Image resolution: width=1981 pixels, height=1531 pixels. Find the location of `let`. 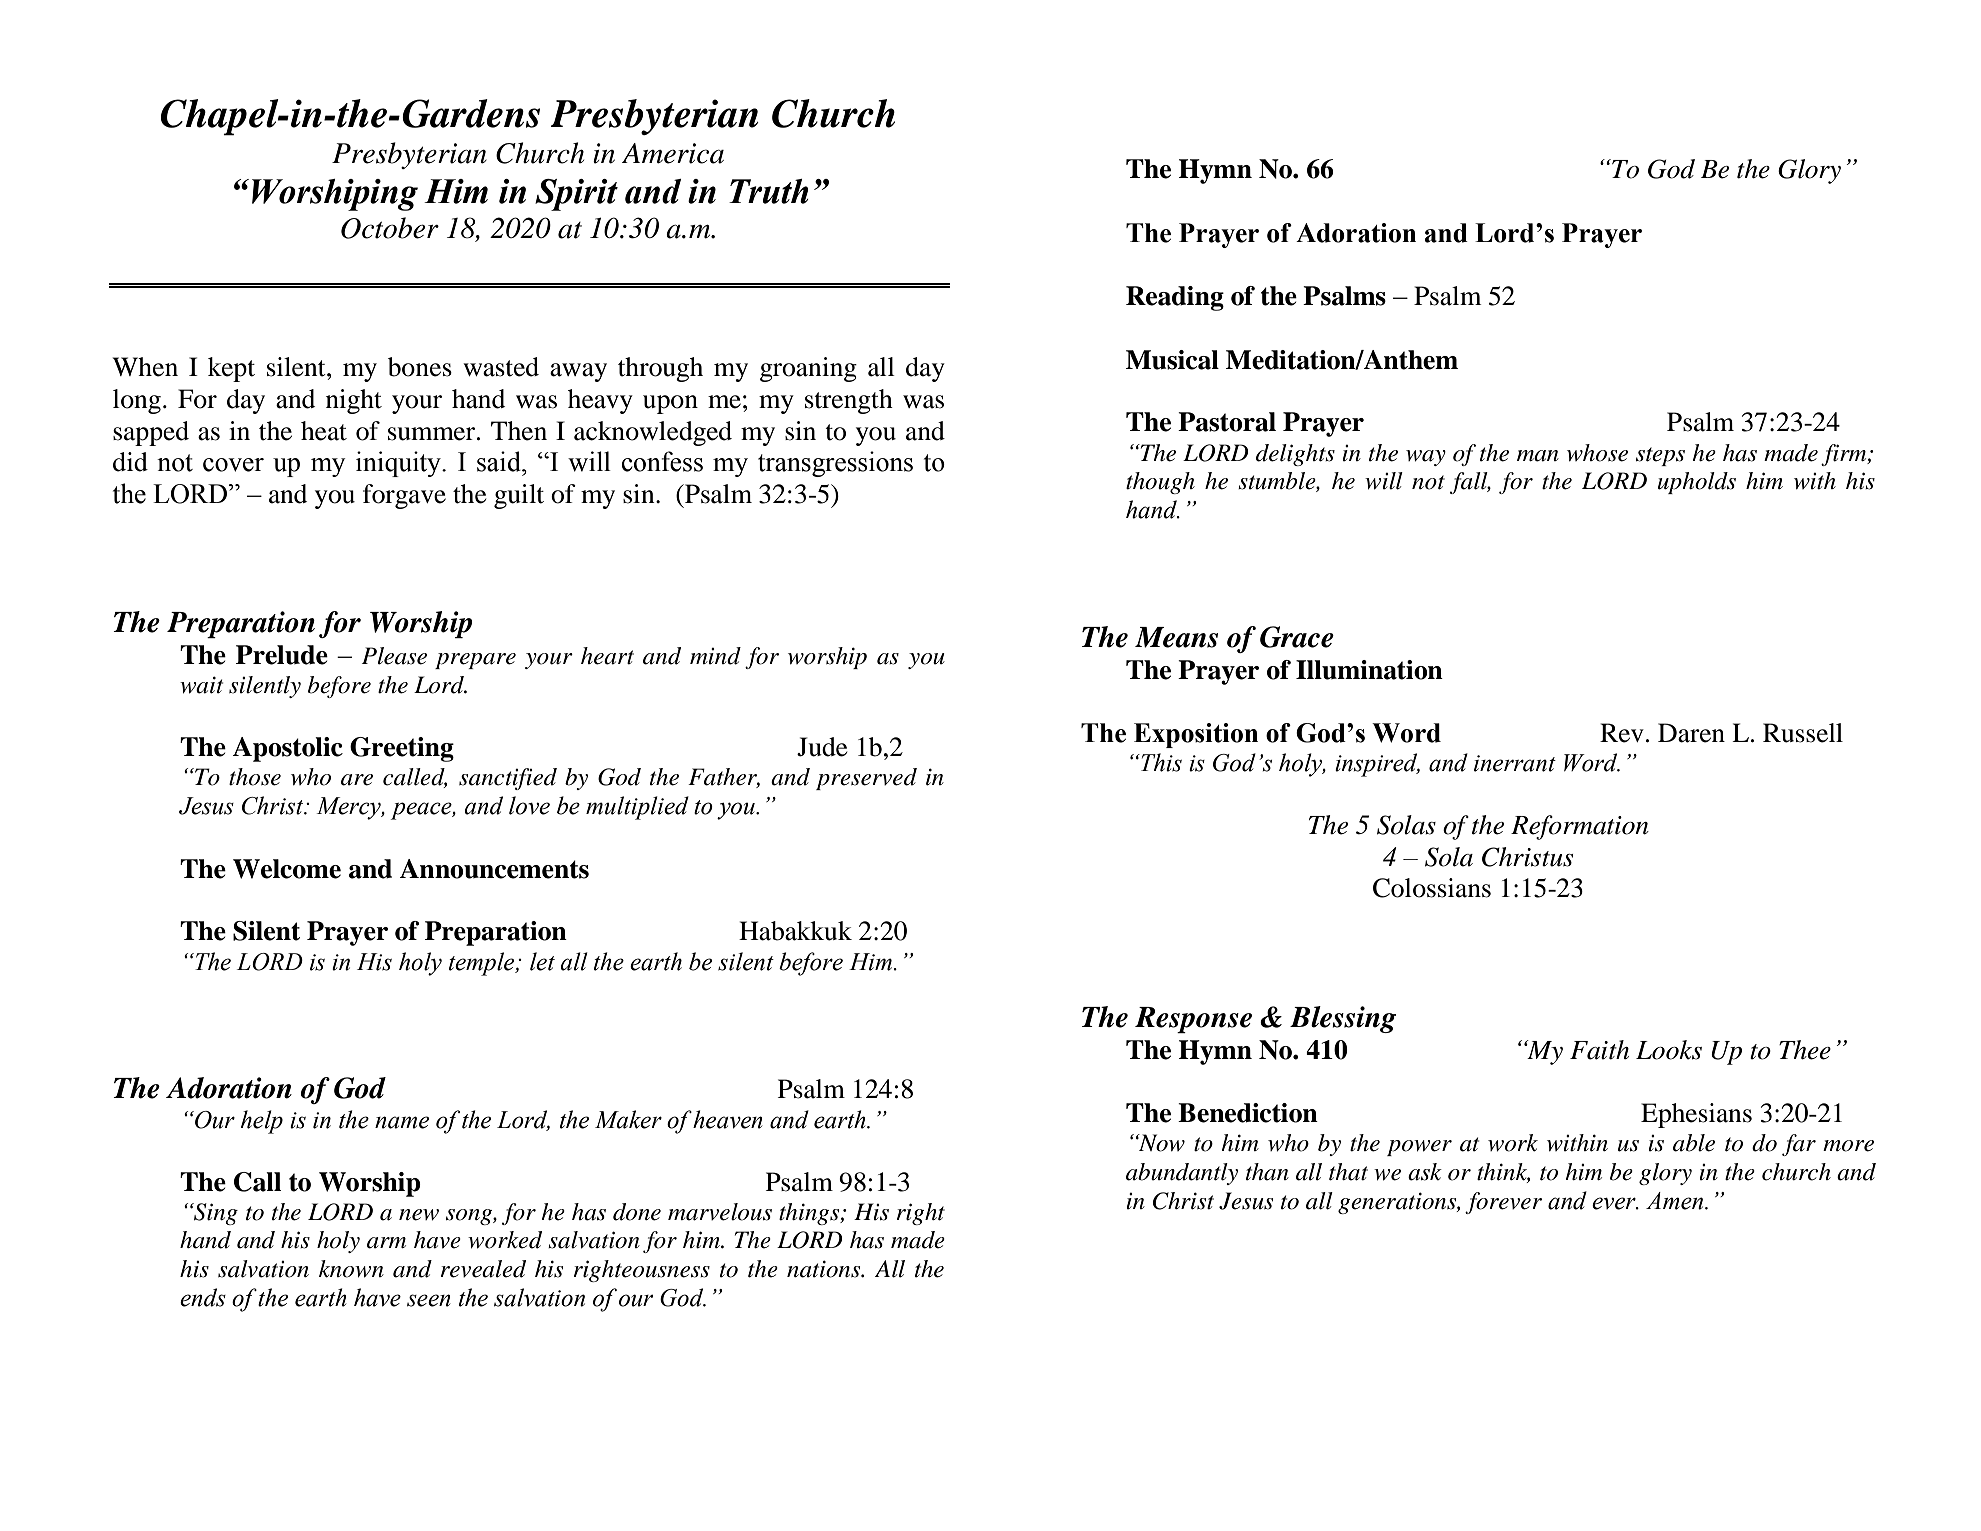

let is located at coordinates (542, 961).
